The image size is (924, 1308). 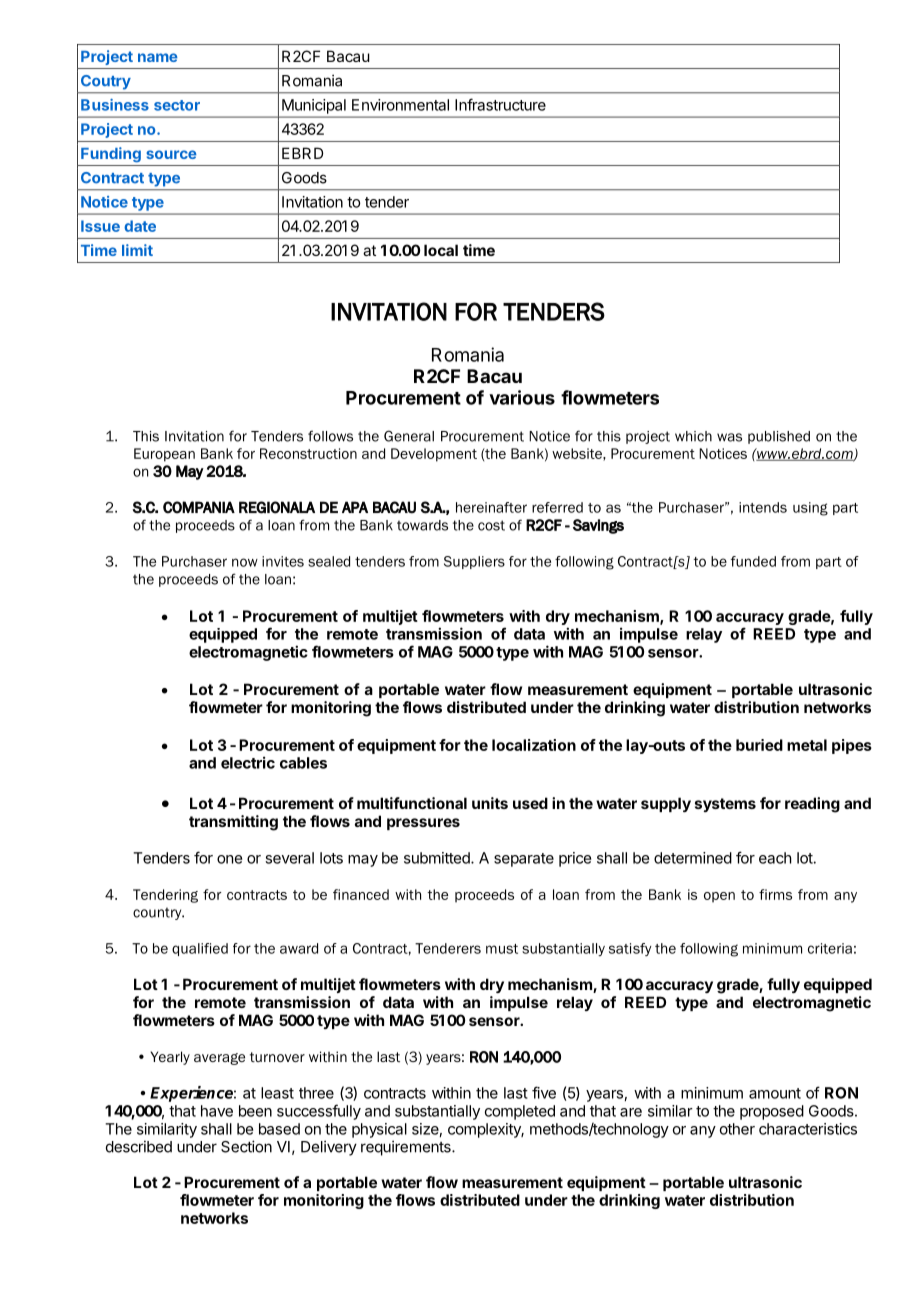 What do you see at coordinates (400, 105) in the screenshot?
I see `Environmental` at bounding box center [400, 105].
